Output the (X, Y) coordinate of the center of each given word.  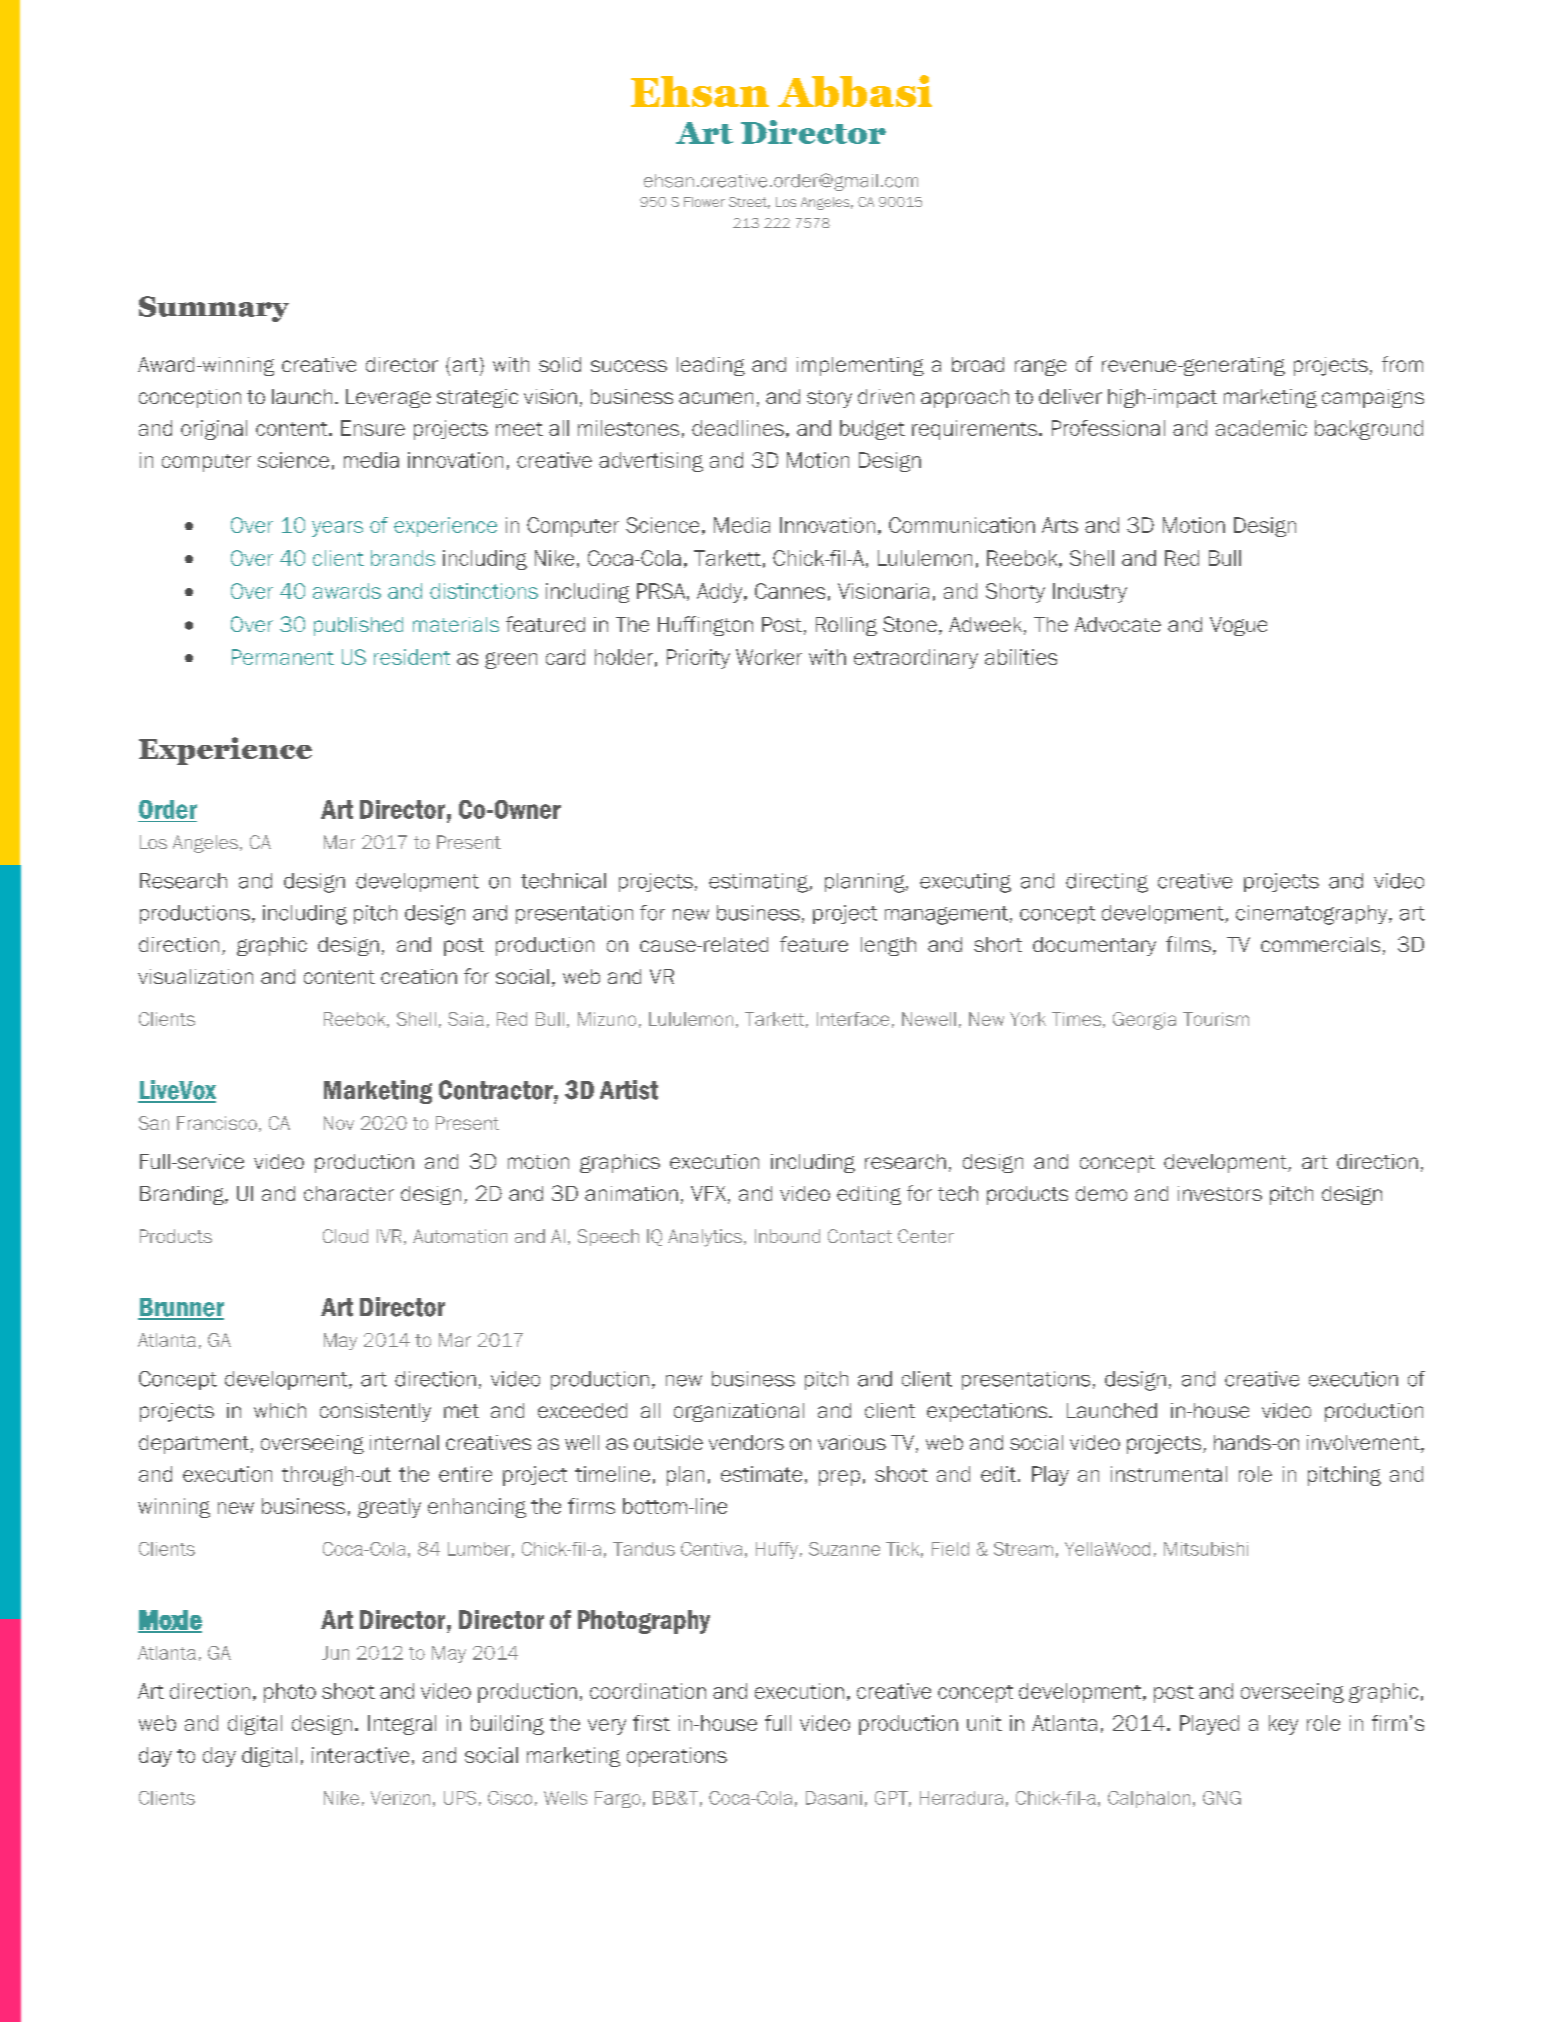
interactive (360, 1755)
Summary (214, 309)
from (1402, 364)
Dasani (834, 1798)
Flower (704, 202)
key (1283, 1725)
